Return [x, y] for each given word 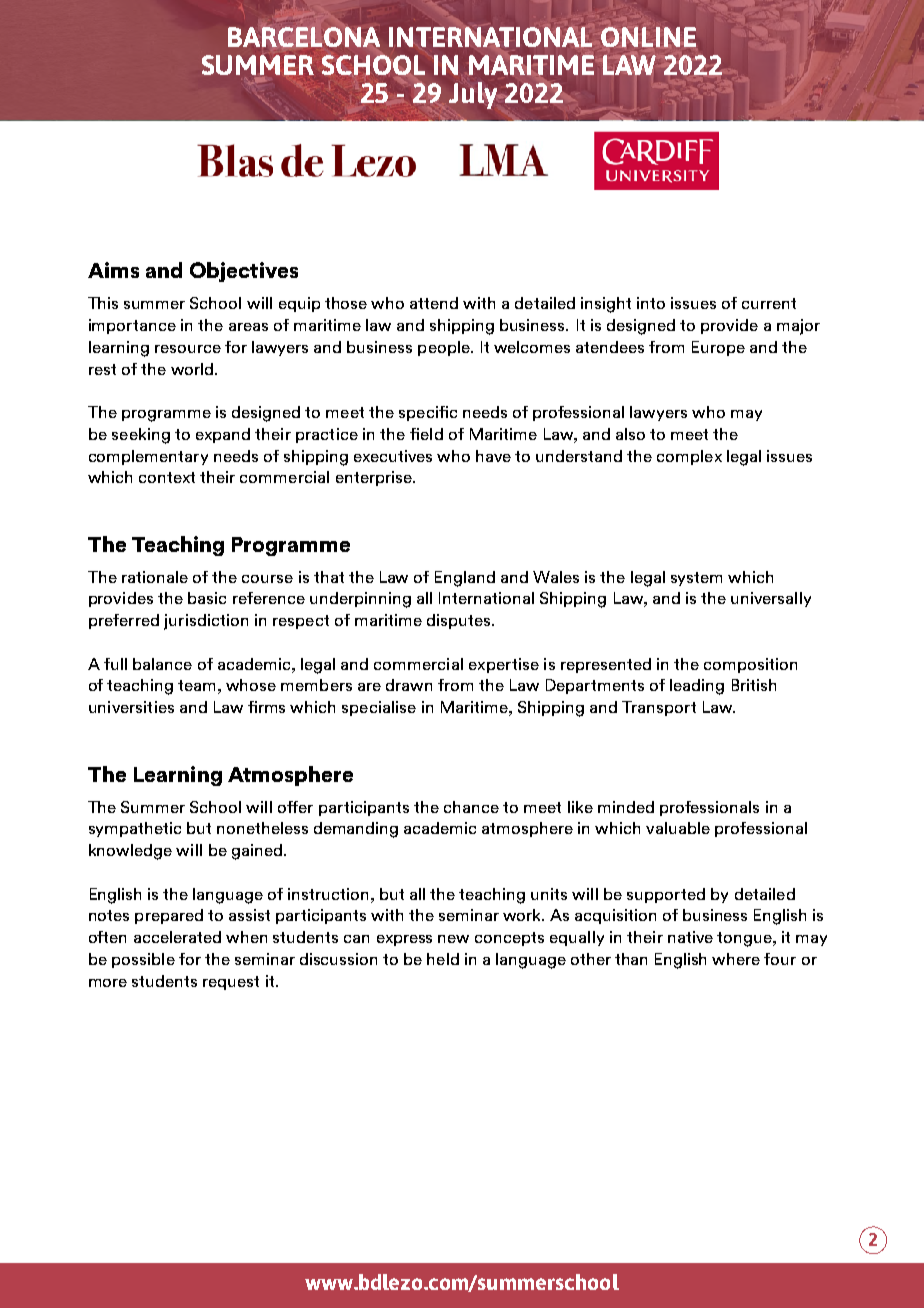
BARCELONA [304, 37]
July [474, 96]
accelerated [177, 937]
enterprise [375, 478]
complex [689, 457]
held [443, 959]
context [167, 477]
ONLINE [648, 37]
